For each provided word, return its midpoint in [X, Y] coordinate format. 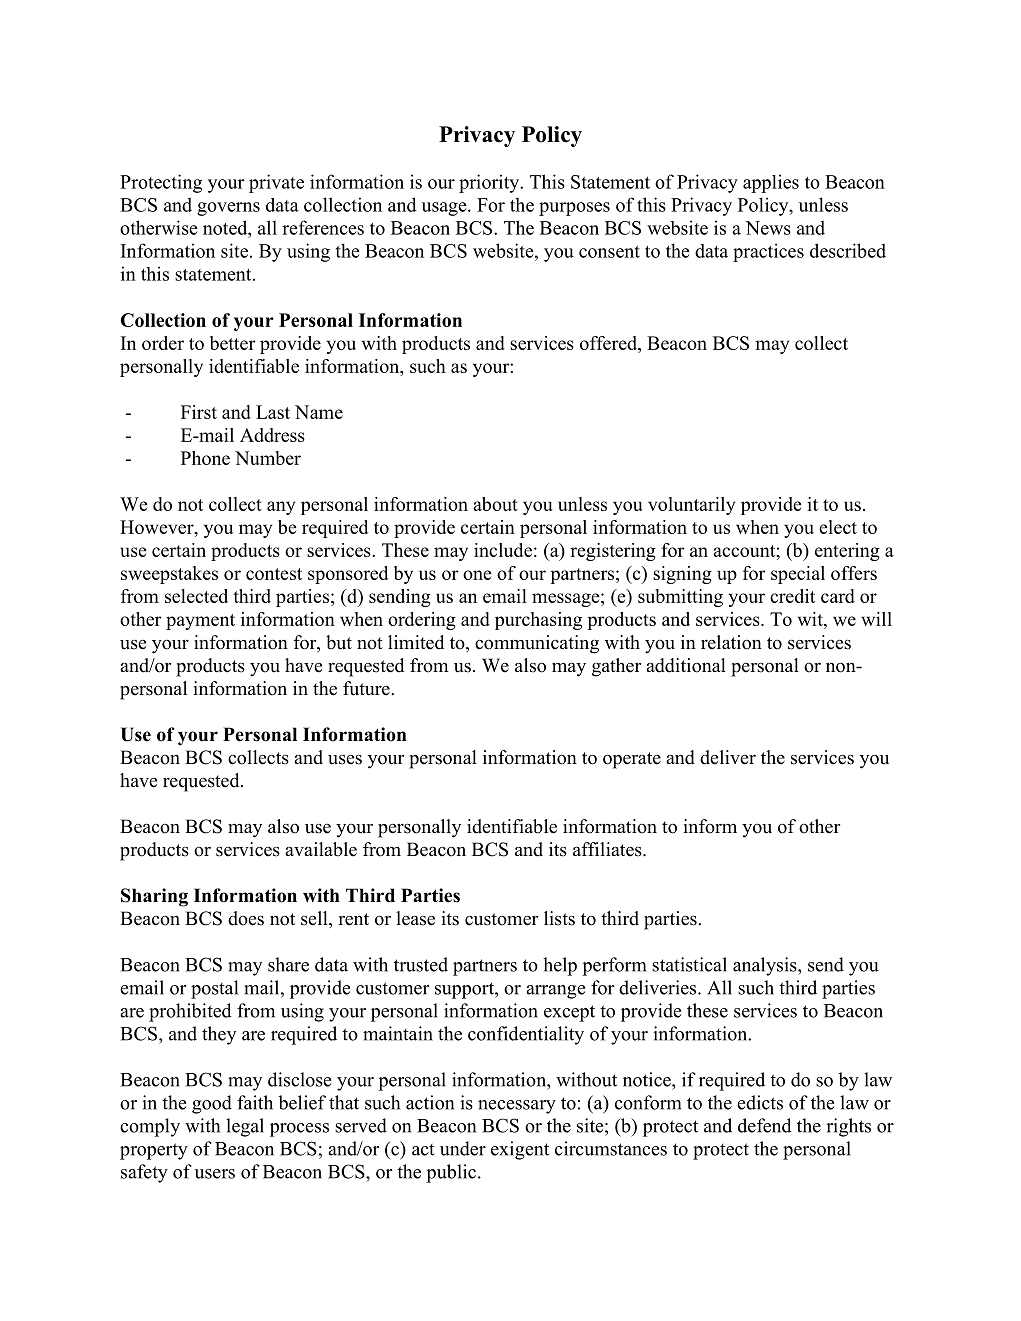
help [560, 966]
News [768, 228]
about [495, 504]
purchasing [538, 621]
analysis [766, 966]
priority [490, 183]
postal [214, 989]
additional [686, 665]
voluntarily [691, 506]
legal [245, 1127]
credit [792, 596]
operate [632, 760]
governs [228, 209]
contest [274, 574]
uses [345, 760]
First [199, 412]
